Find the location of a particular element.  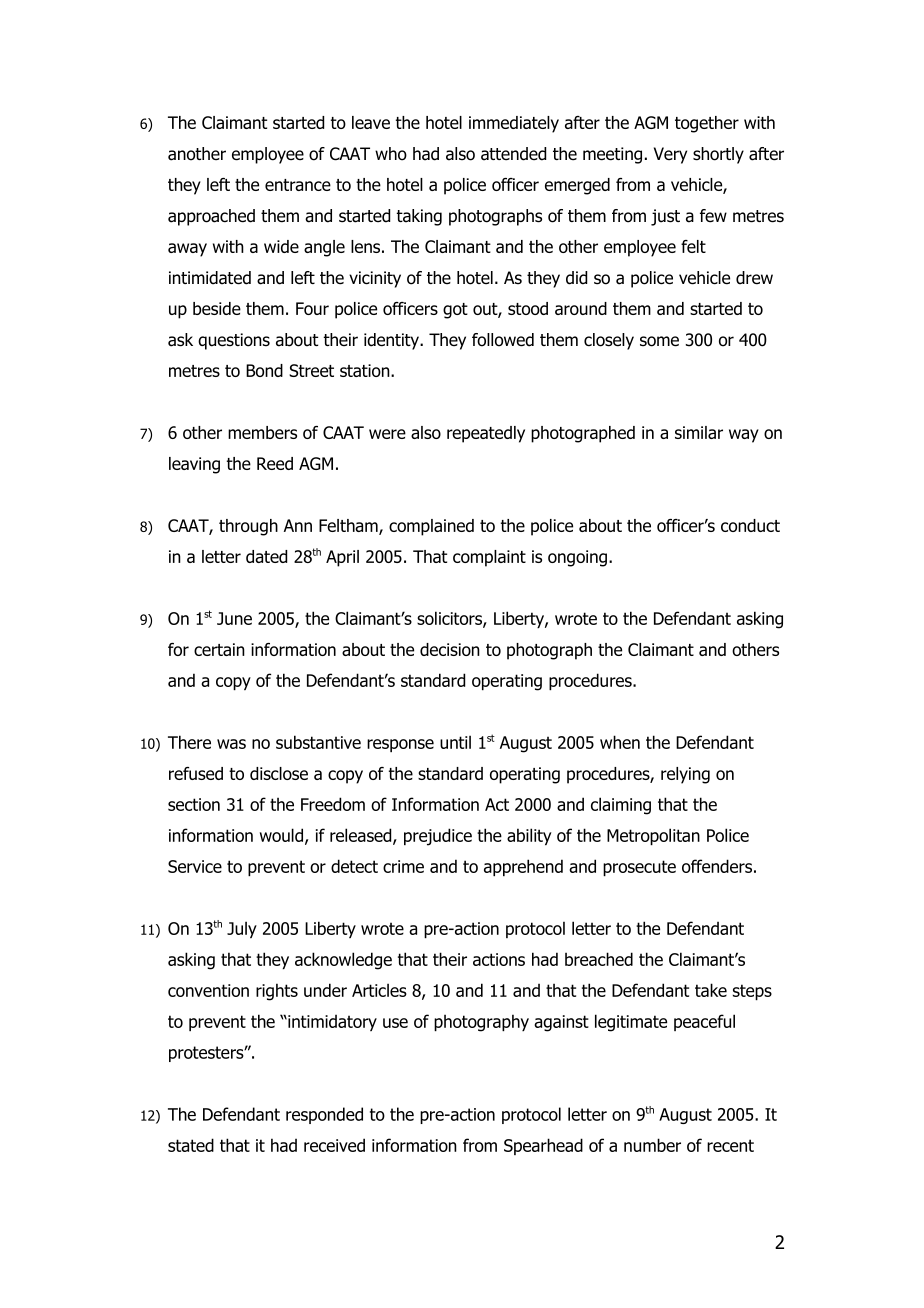

repeatedly is located at coordinates (486, 434).
